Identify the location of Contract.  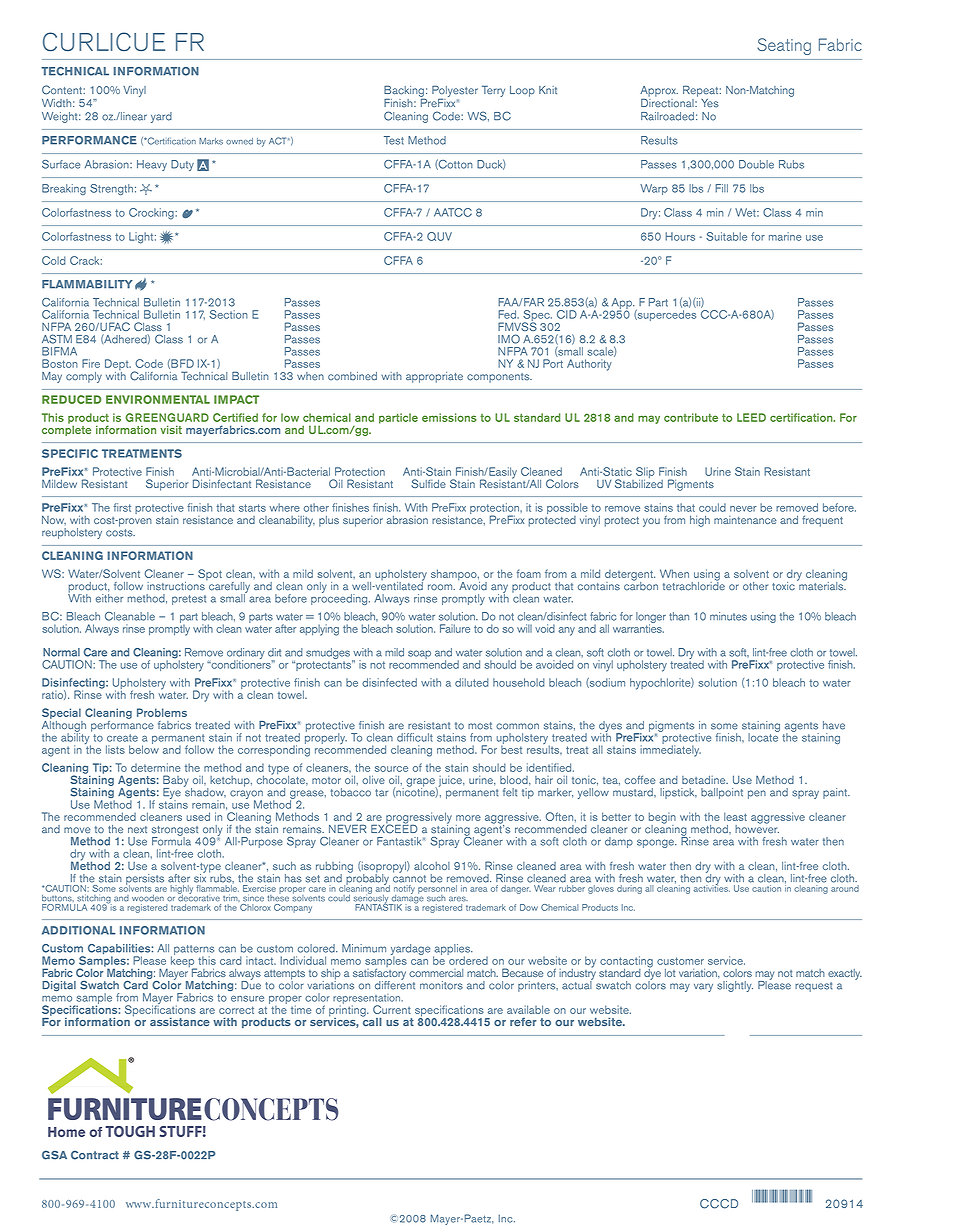
(95, 1155).
